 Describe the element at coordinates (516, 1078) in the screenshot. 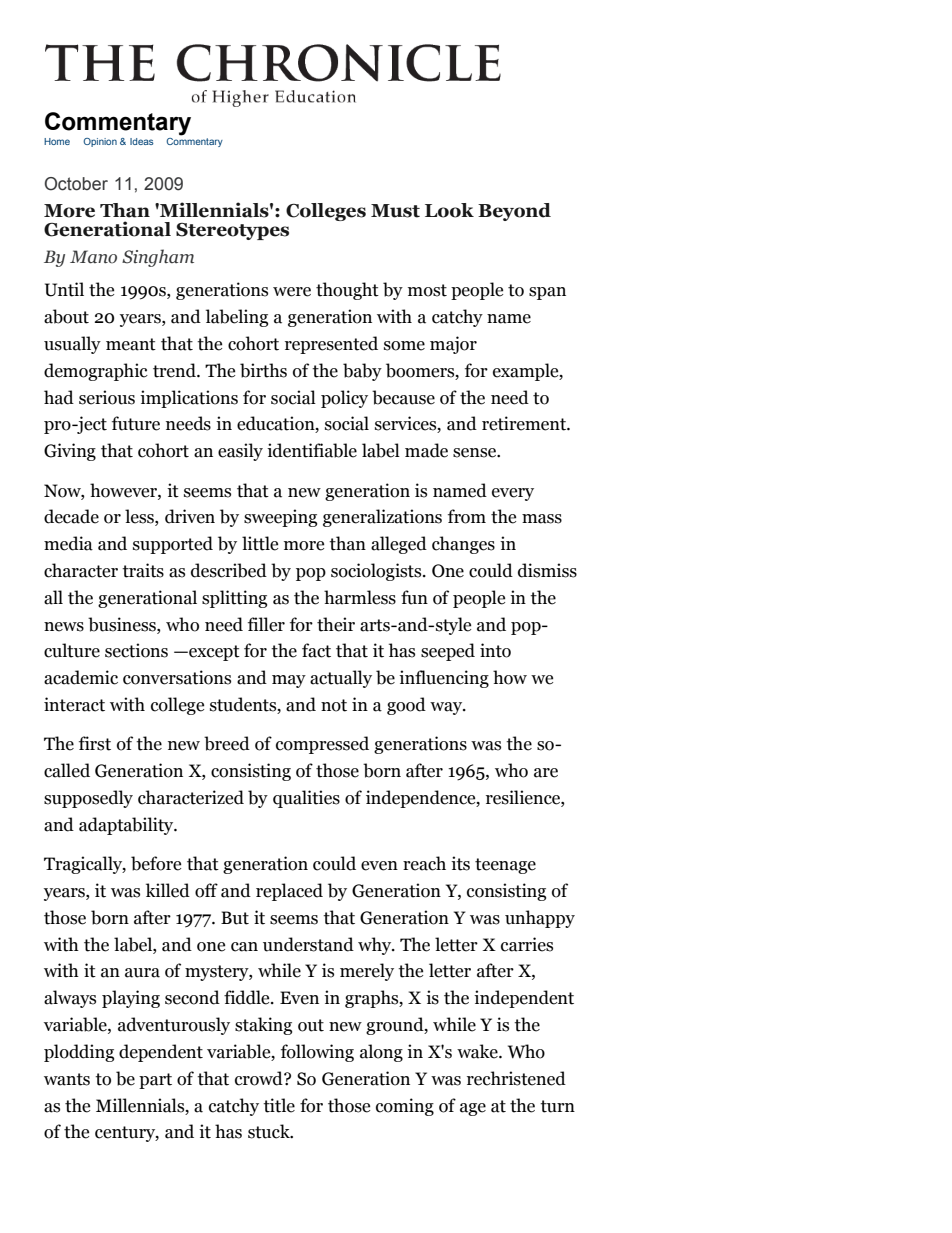

I see `rechristened` at that location.
